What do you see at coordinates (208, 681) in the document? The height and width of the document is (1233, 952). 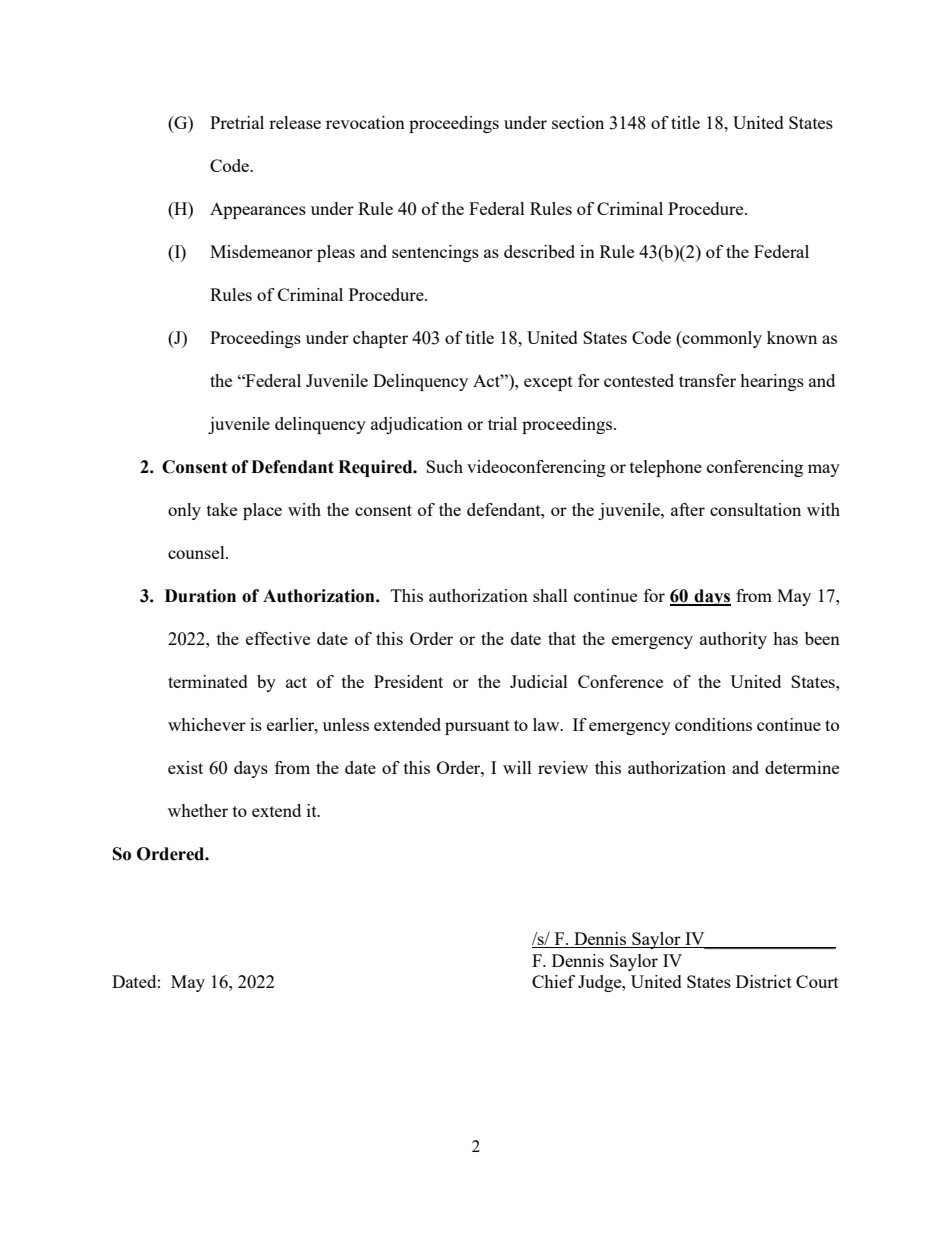 I see `terminated` at bounding box center [208, 681].
